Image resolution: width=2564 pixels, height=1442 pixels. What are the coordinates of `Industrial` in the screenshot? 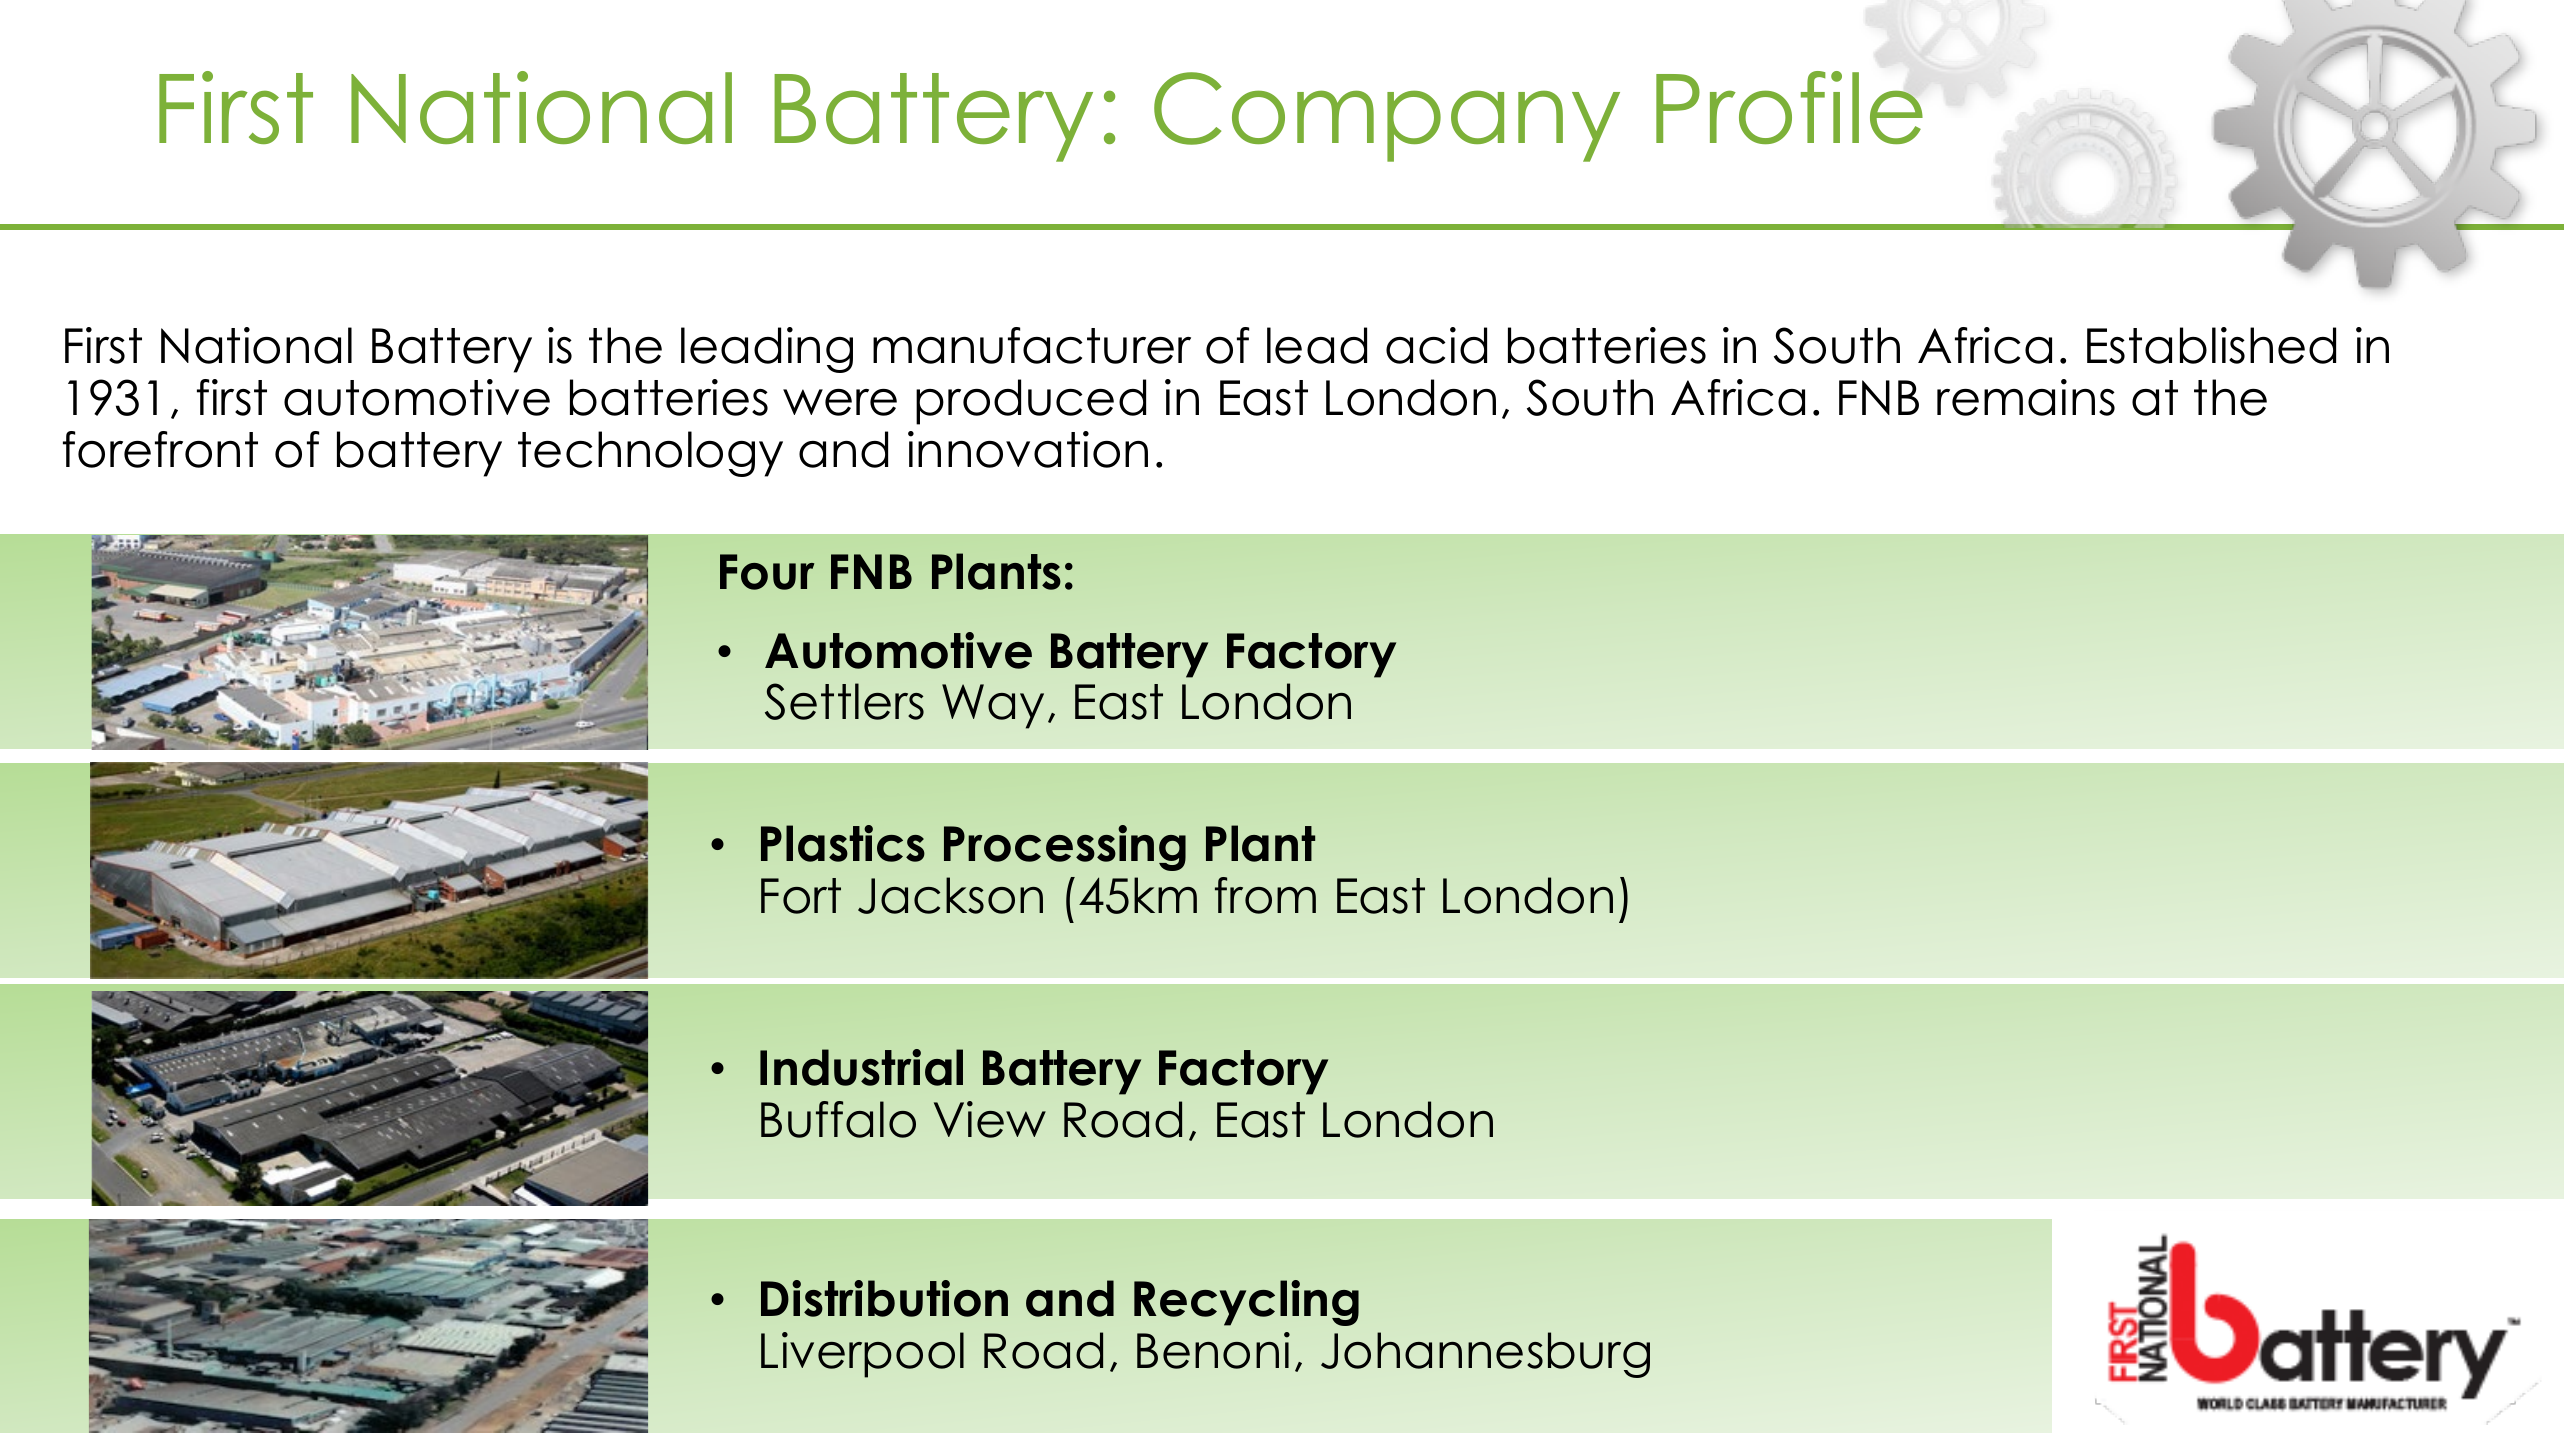 It's located at (861, 1067).
